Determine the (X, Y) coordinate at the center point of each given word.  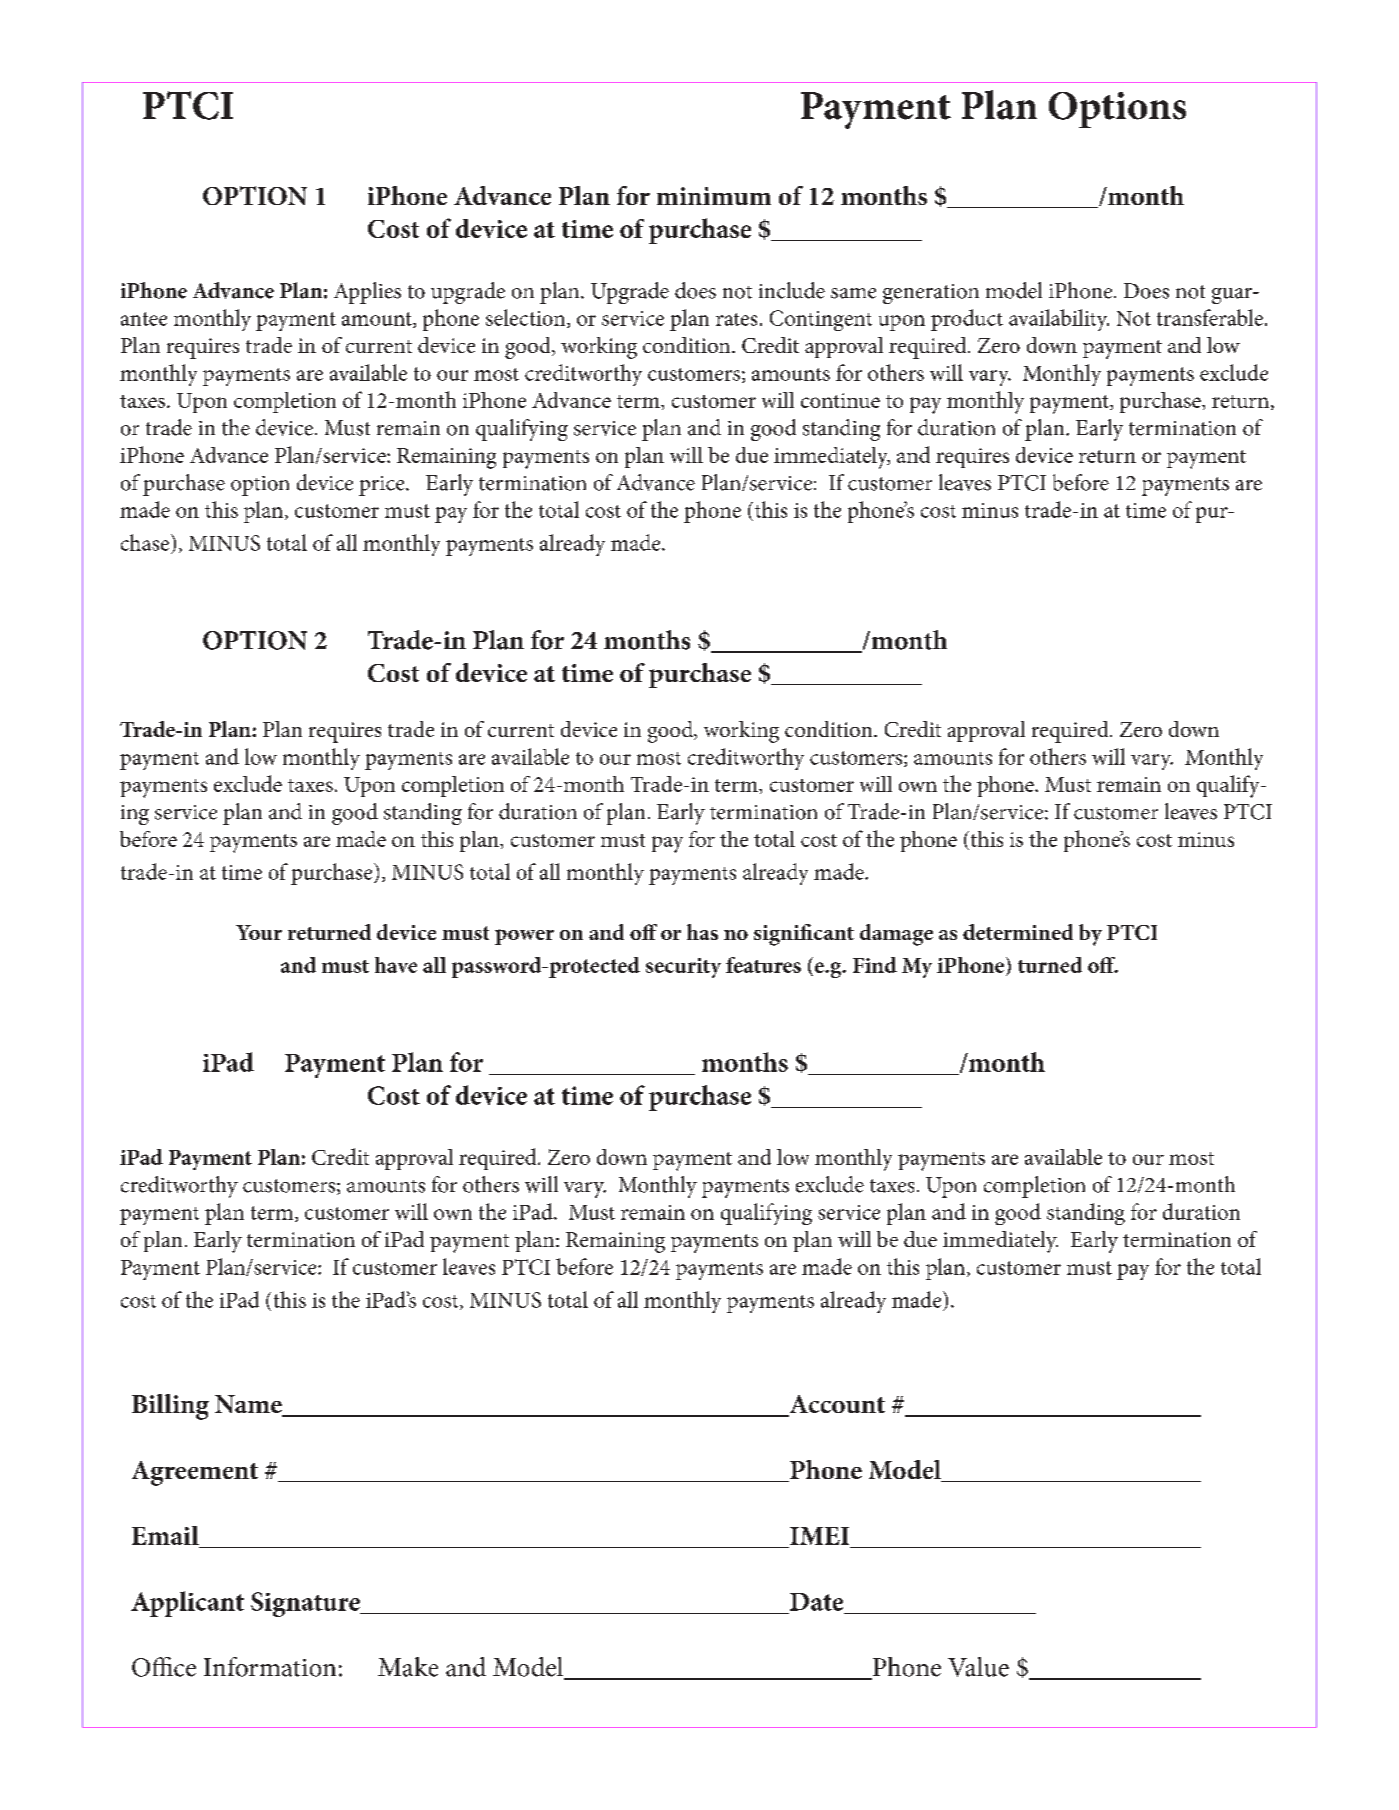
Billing (170, 1407)
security (683, 968)
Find (875, 965)
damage (896, 935)
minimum (714, 196)
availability (1059, 320)
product (967, 320)
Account (836, 1405)
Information (270, 1667)
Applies (367, 293)
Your (259, 932)
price (383, 486)
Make (408, 1667)
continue (840, 400)
